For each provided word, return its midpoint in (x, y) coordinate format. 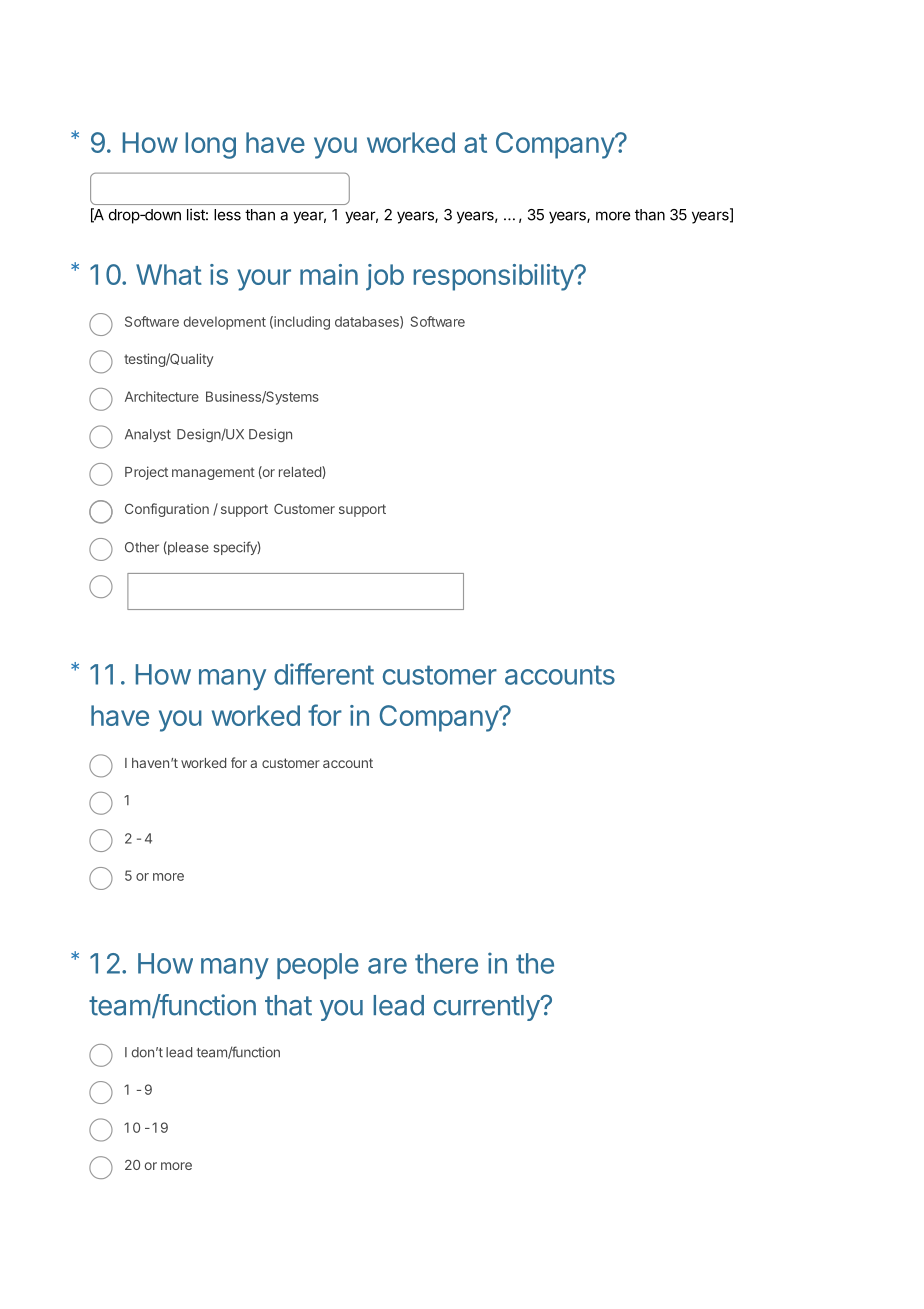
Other (142, 547)
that (288, 1005)
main (329, 274)
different (324, 674)
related (301, 472)
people (318, 966)
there (446, 963)
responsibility (494, 277)
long (210, 145)
